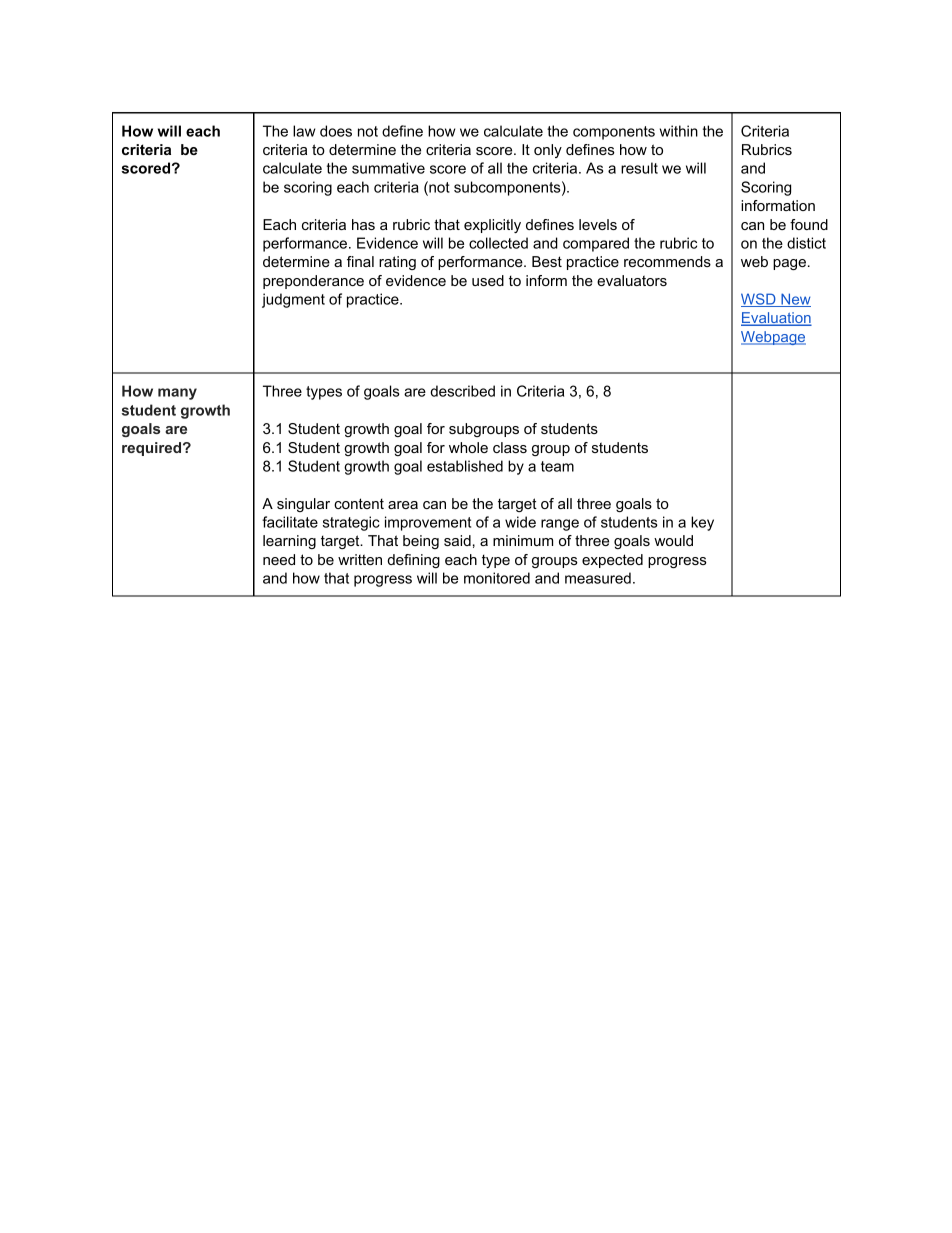  What do you see at coordinates (293, 300) in the screenshot?
I see `judgment` at bounding box center [293, 300].
